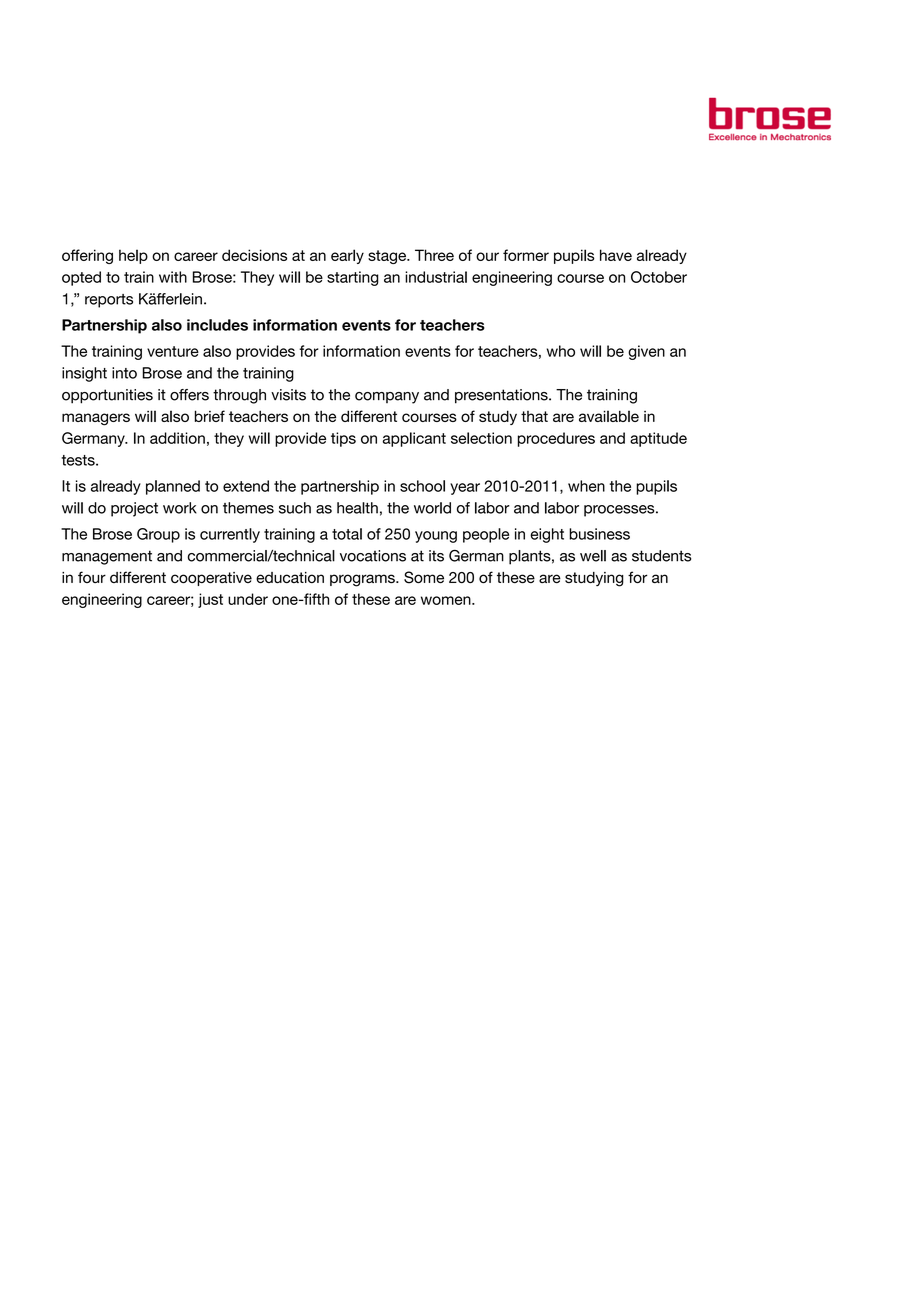 The image size is (924, 1308). What do you see at coordinates (609, 416) in the screenshot?
I see `available` at bounding box center [609, 416].
